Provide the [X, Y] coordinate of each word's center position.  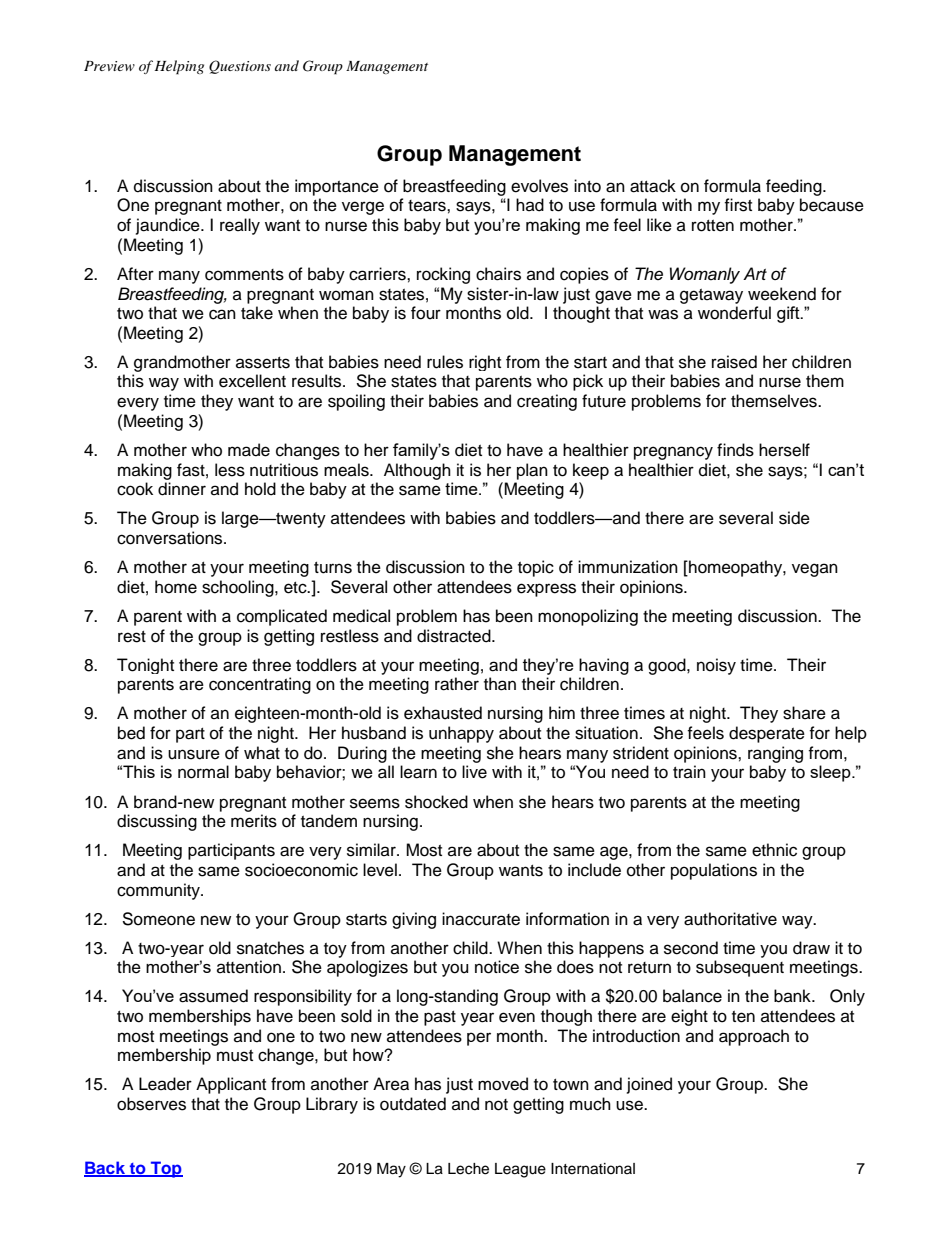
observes [151, 1104]
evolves [539, 186]
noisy [716, 666]
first [738, 205]
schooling [239, 588]
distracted [455, 636]
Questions [240, 67]
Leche [468, 1169]
